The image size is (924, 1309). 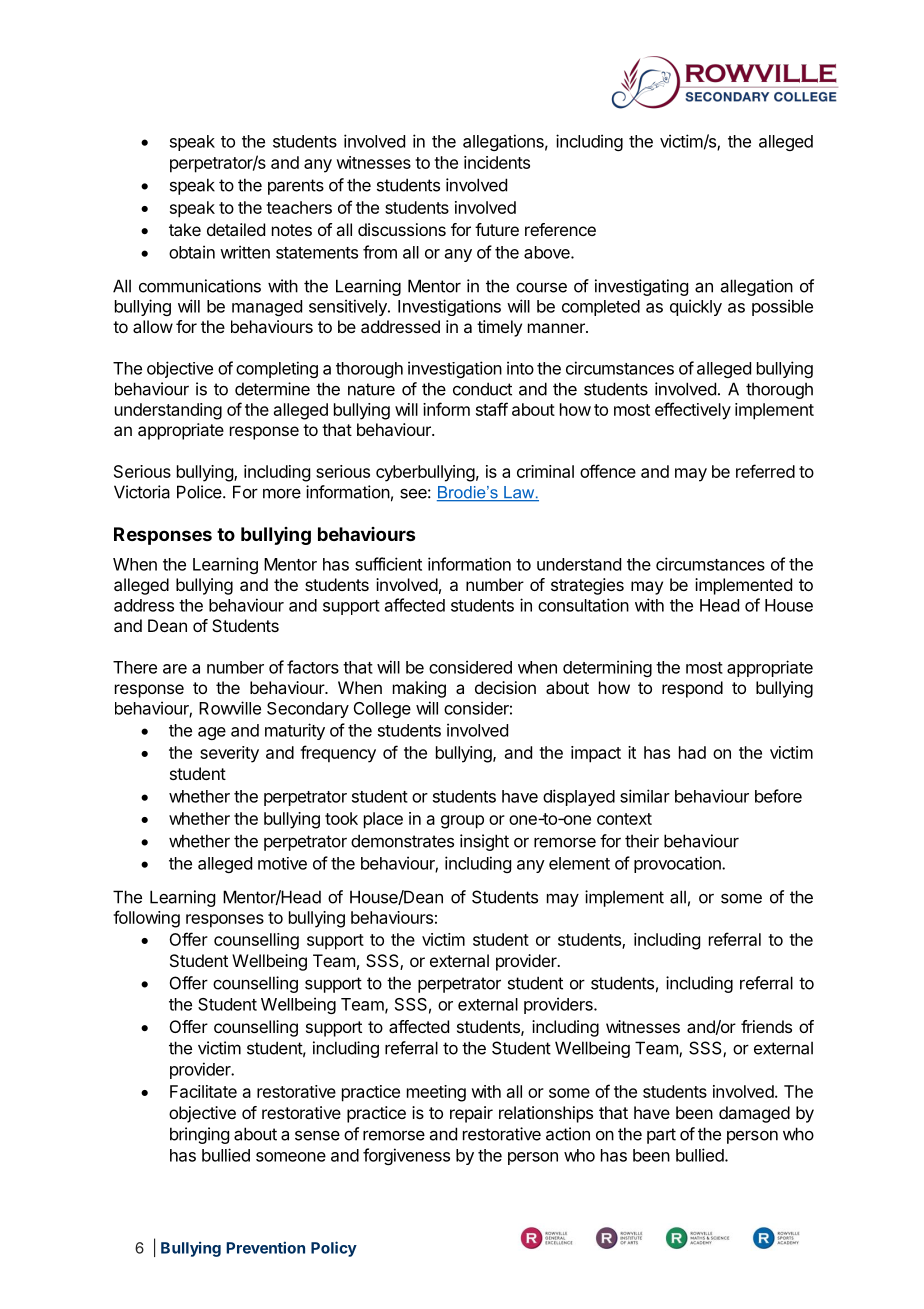 I want to click on part, so click(x=661, y=1136).
